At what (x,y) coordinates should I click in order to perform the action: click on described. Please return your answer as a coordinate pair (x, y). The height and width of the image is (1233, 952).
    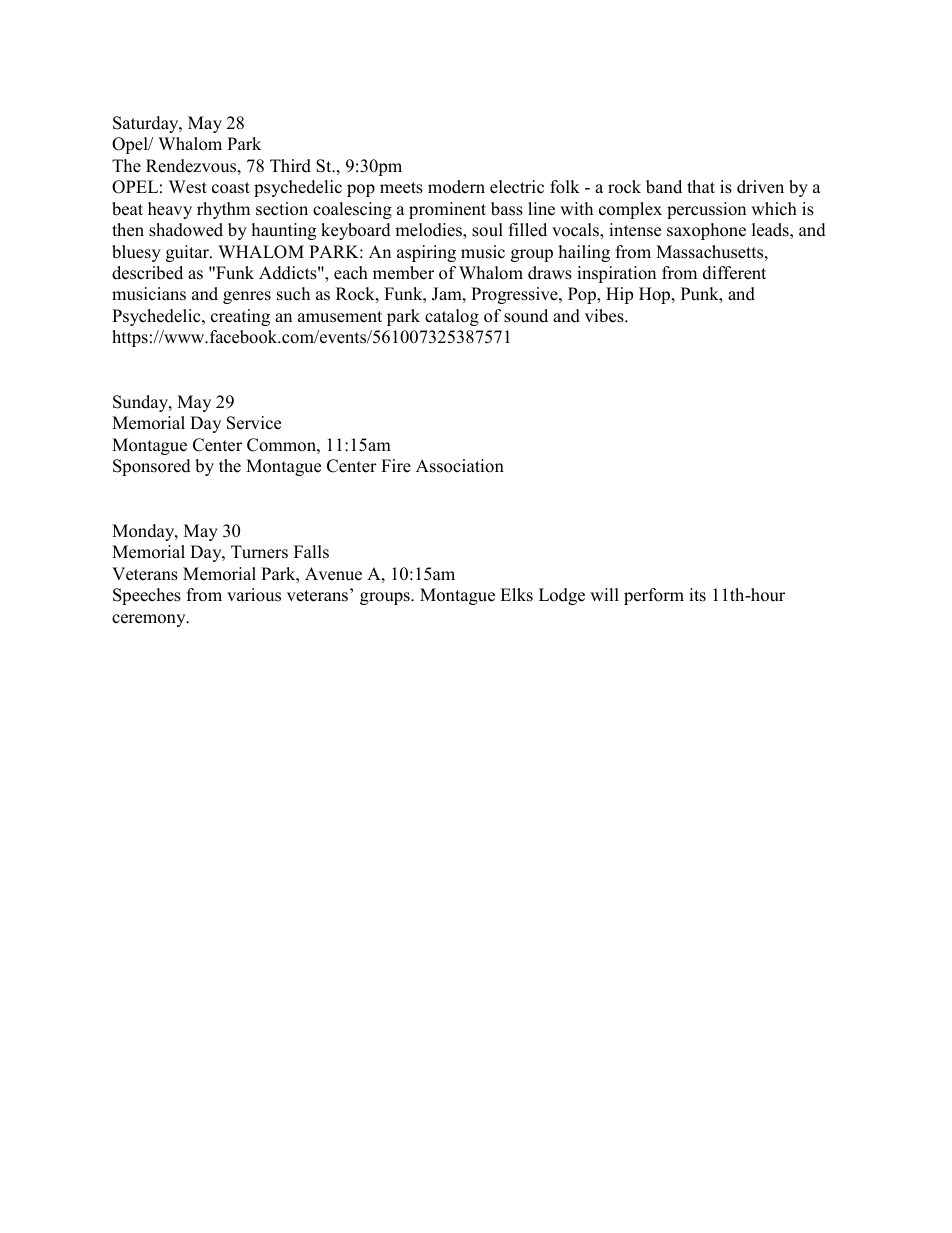
    Looking at the image, I should click on (147, 273).
